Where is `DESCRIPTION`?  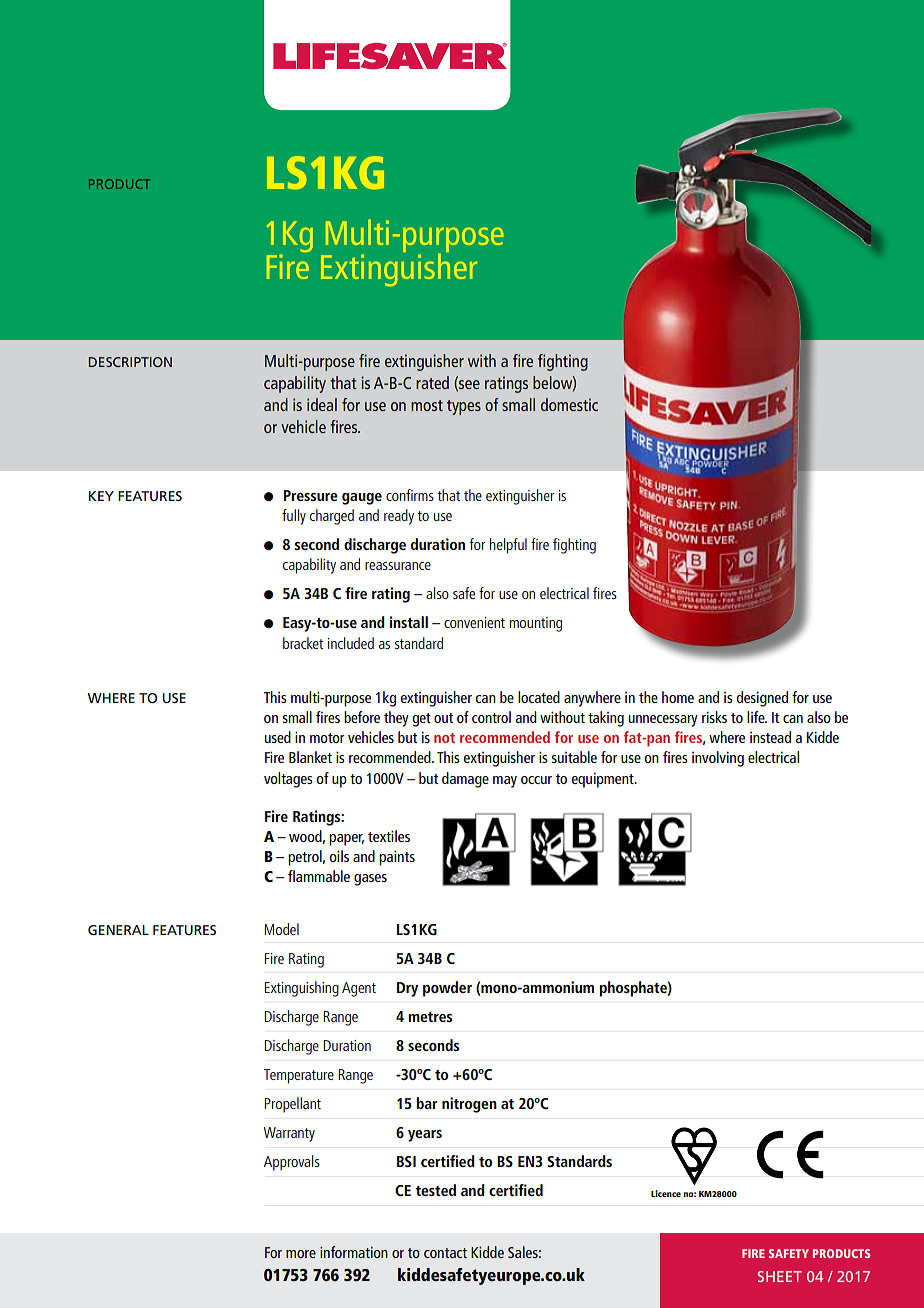
DESCRIPTION is located at coordinates (130, 362).
